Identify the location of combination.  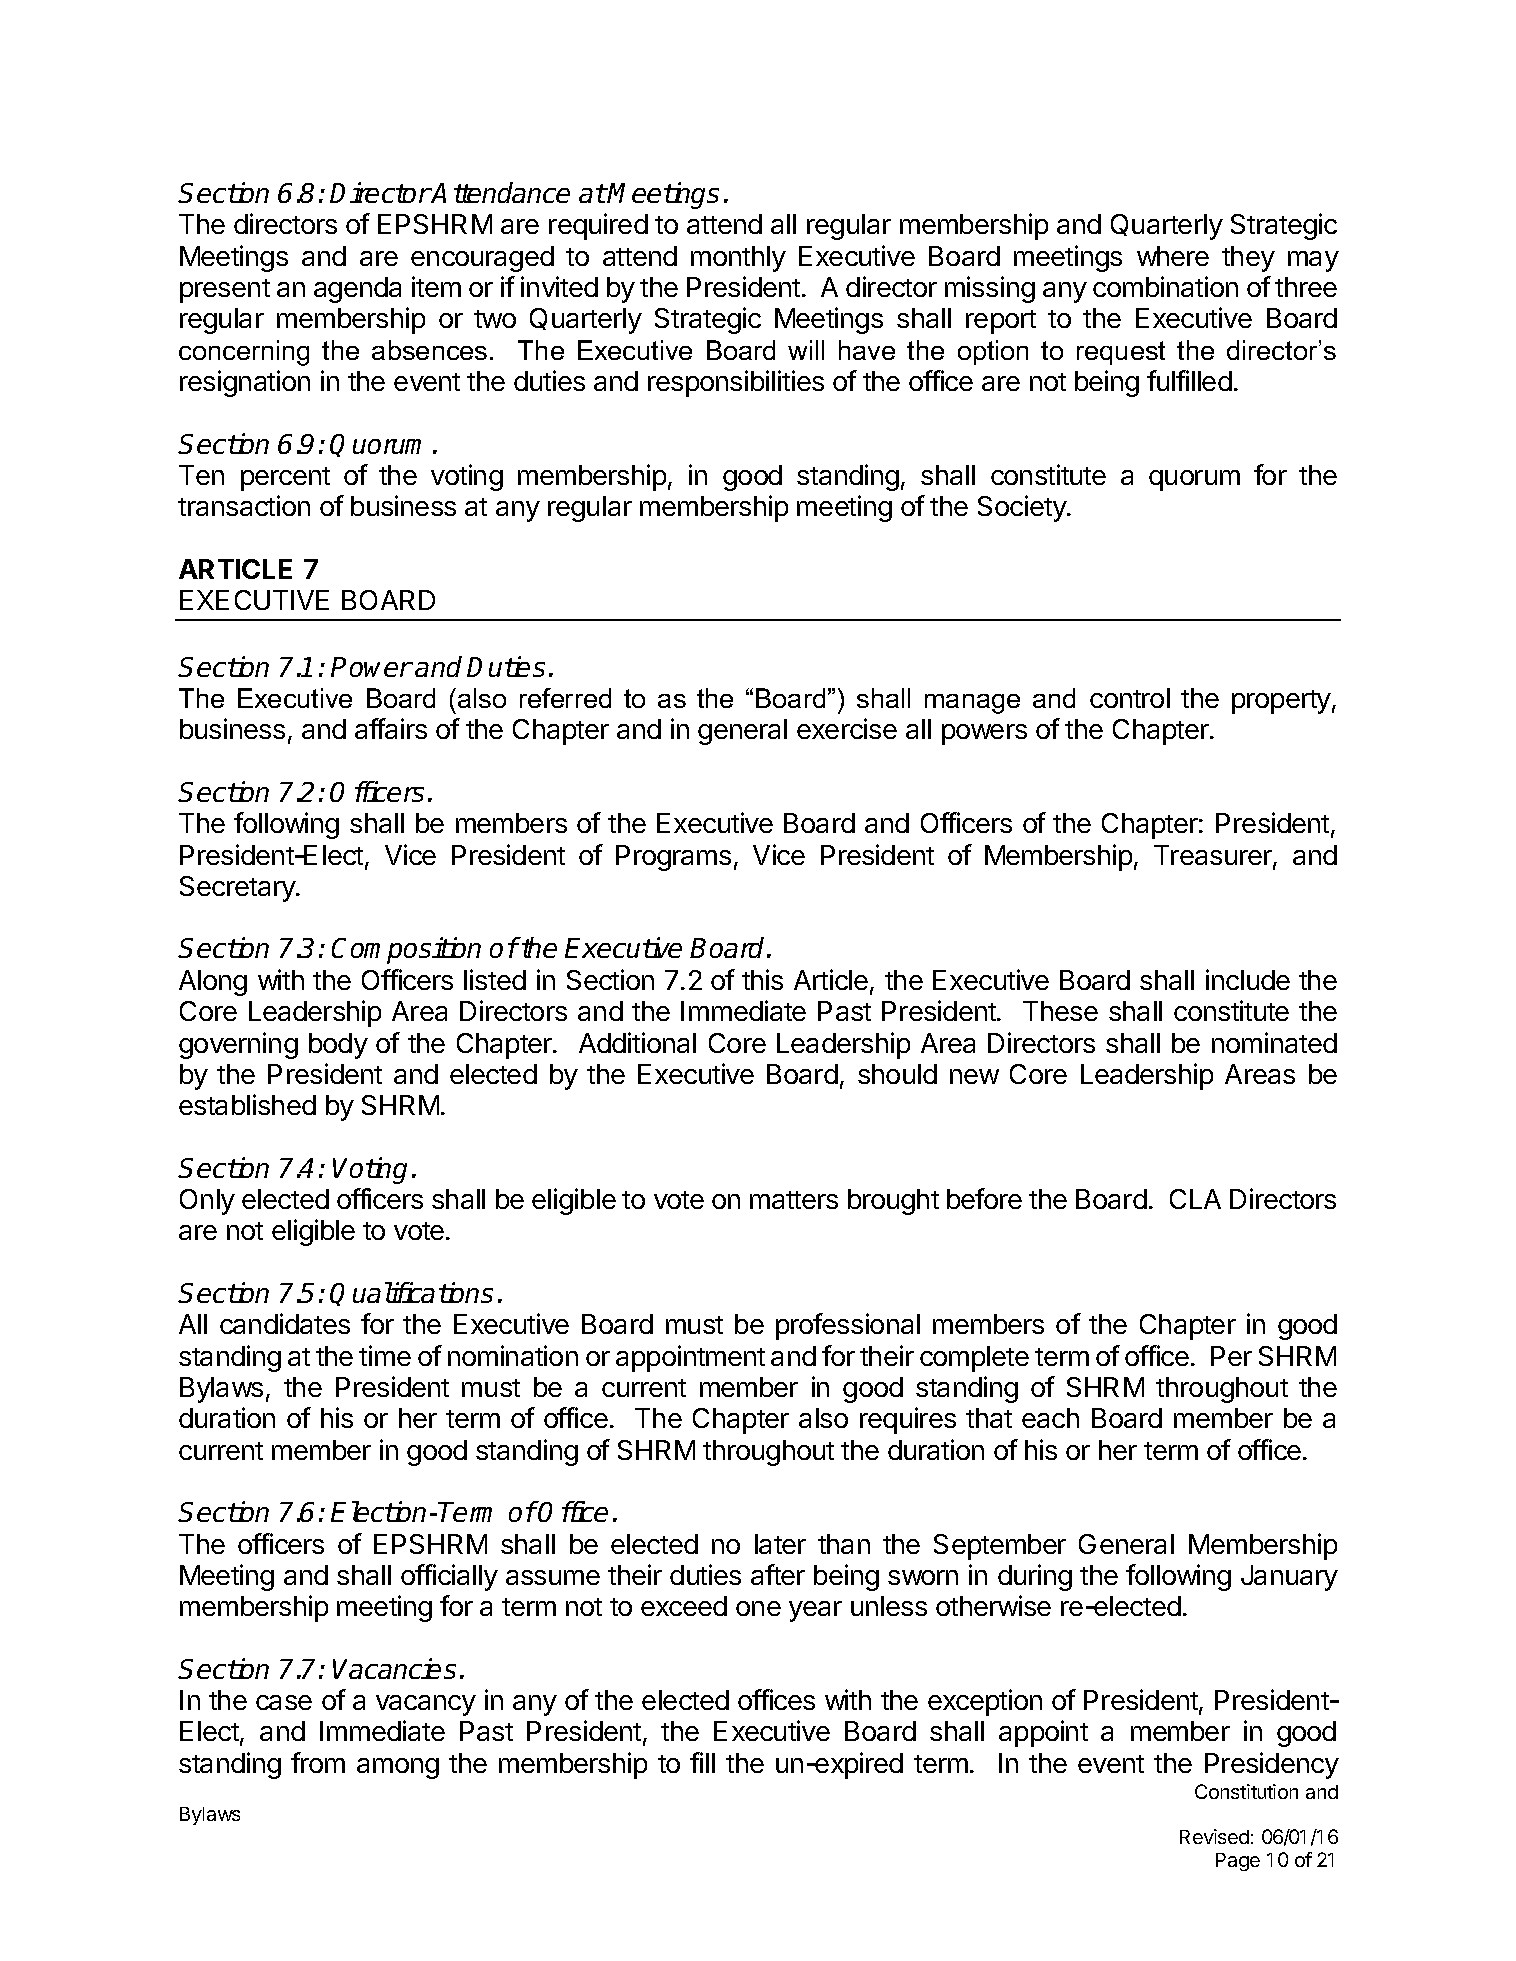
(1165, 286).
